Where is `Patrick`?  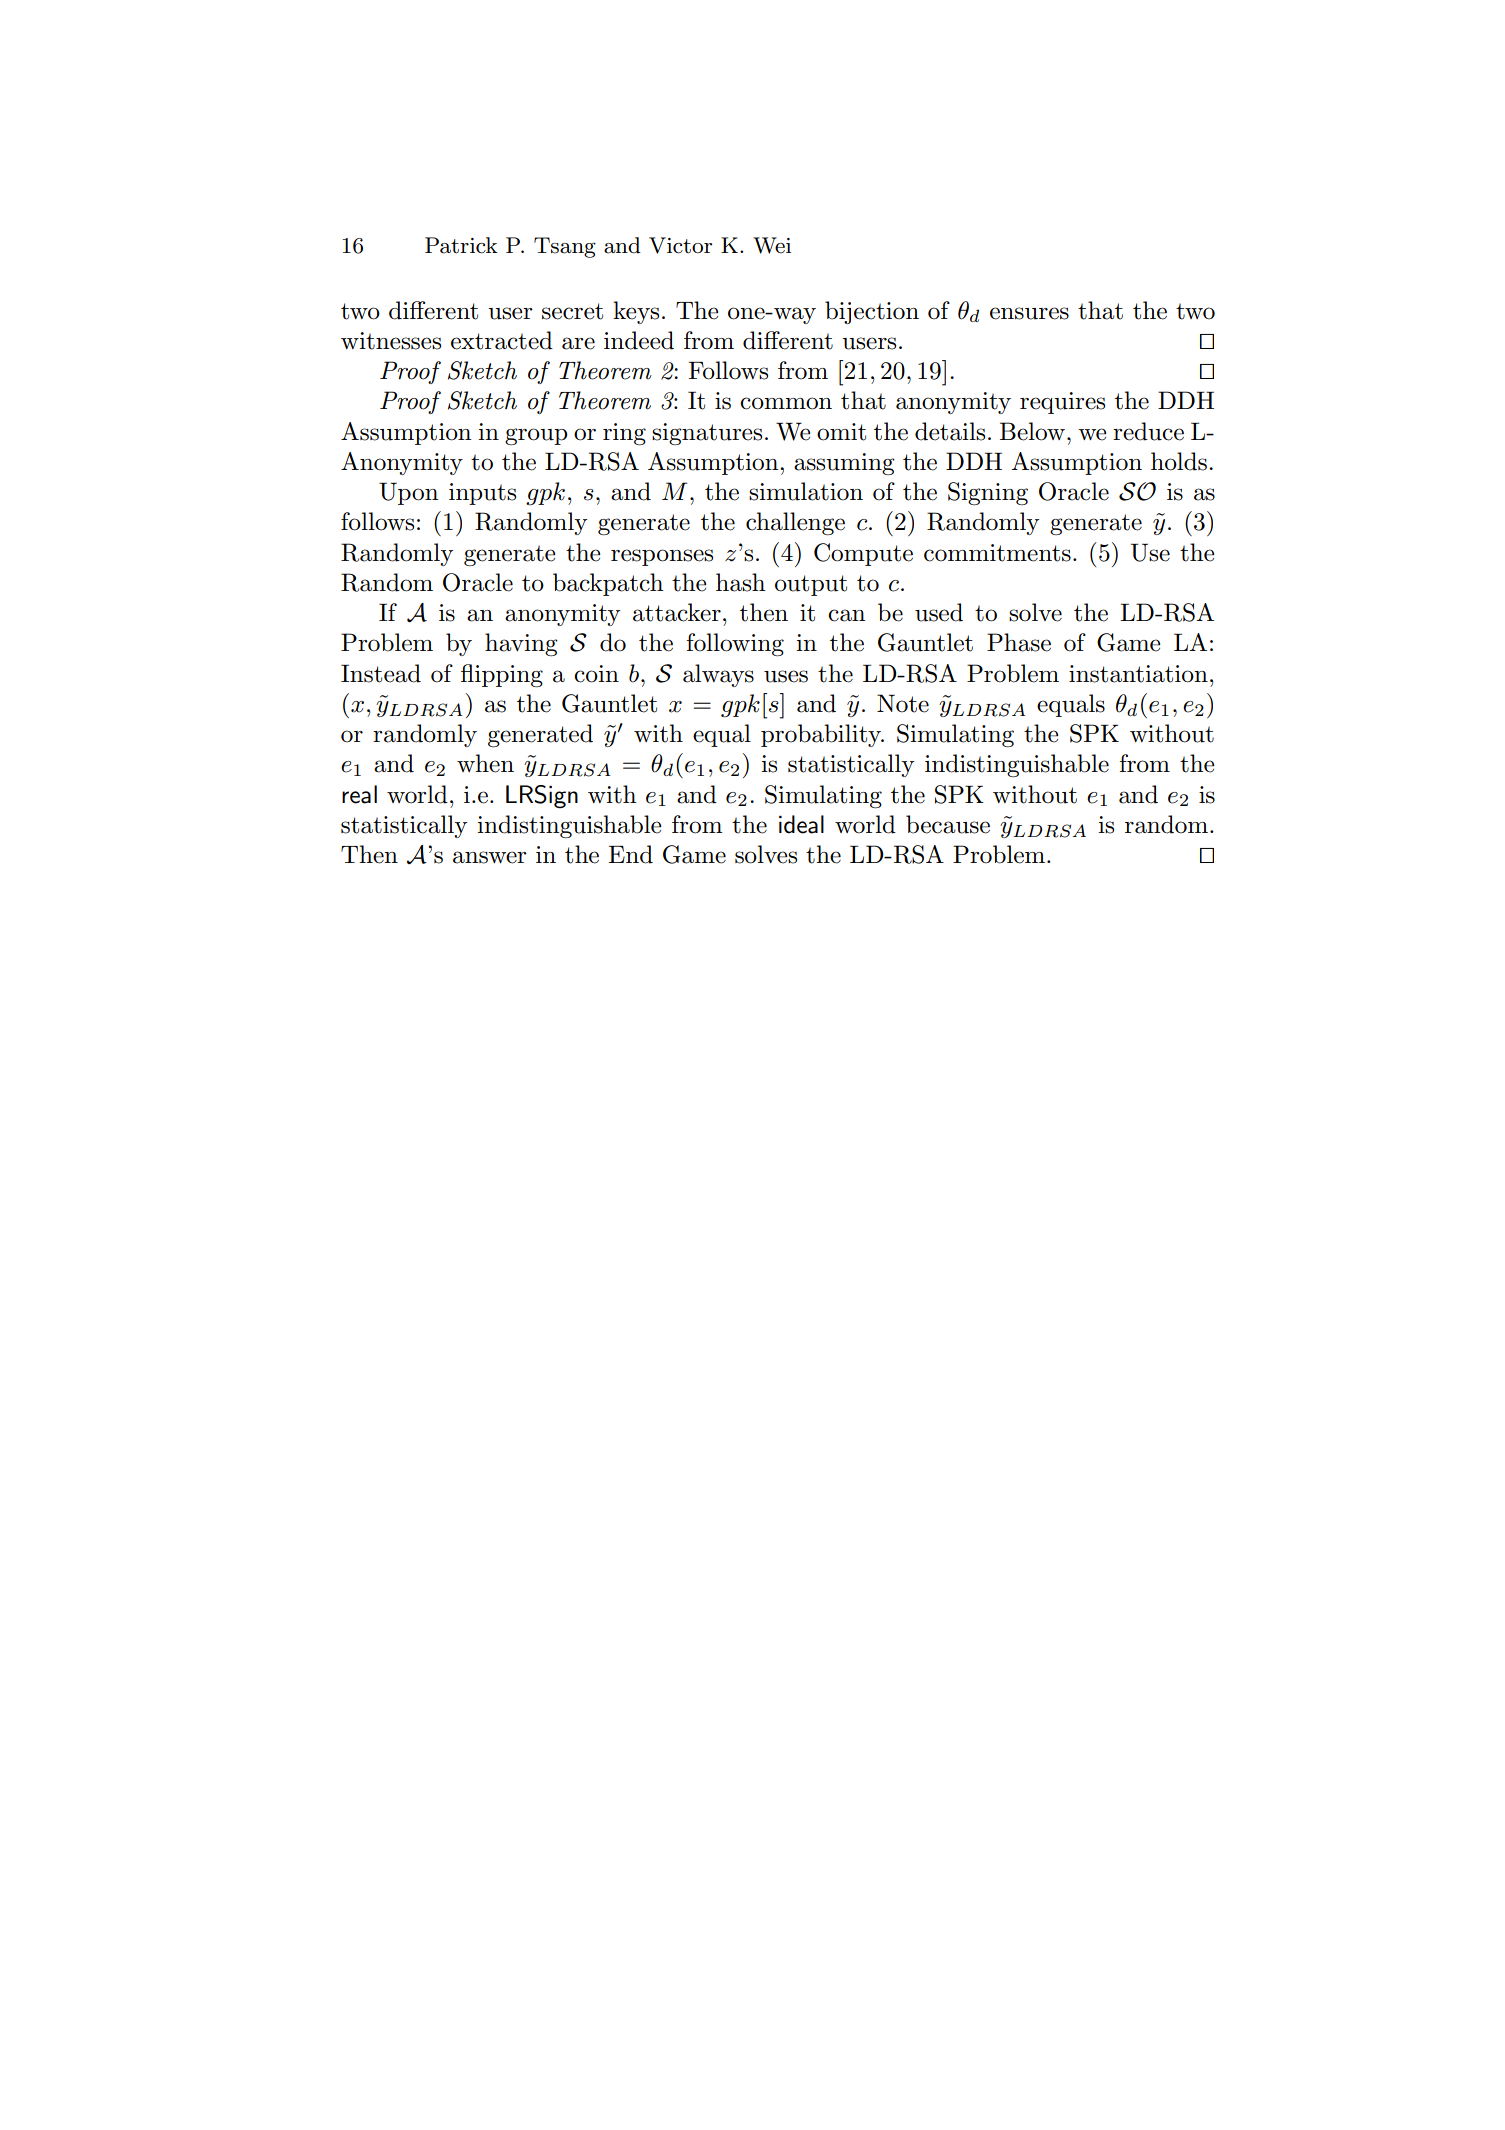 Patrick is located at coordinates (461, 245).
